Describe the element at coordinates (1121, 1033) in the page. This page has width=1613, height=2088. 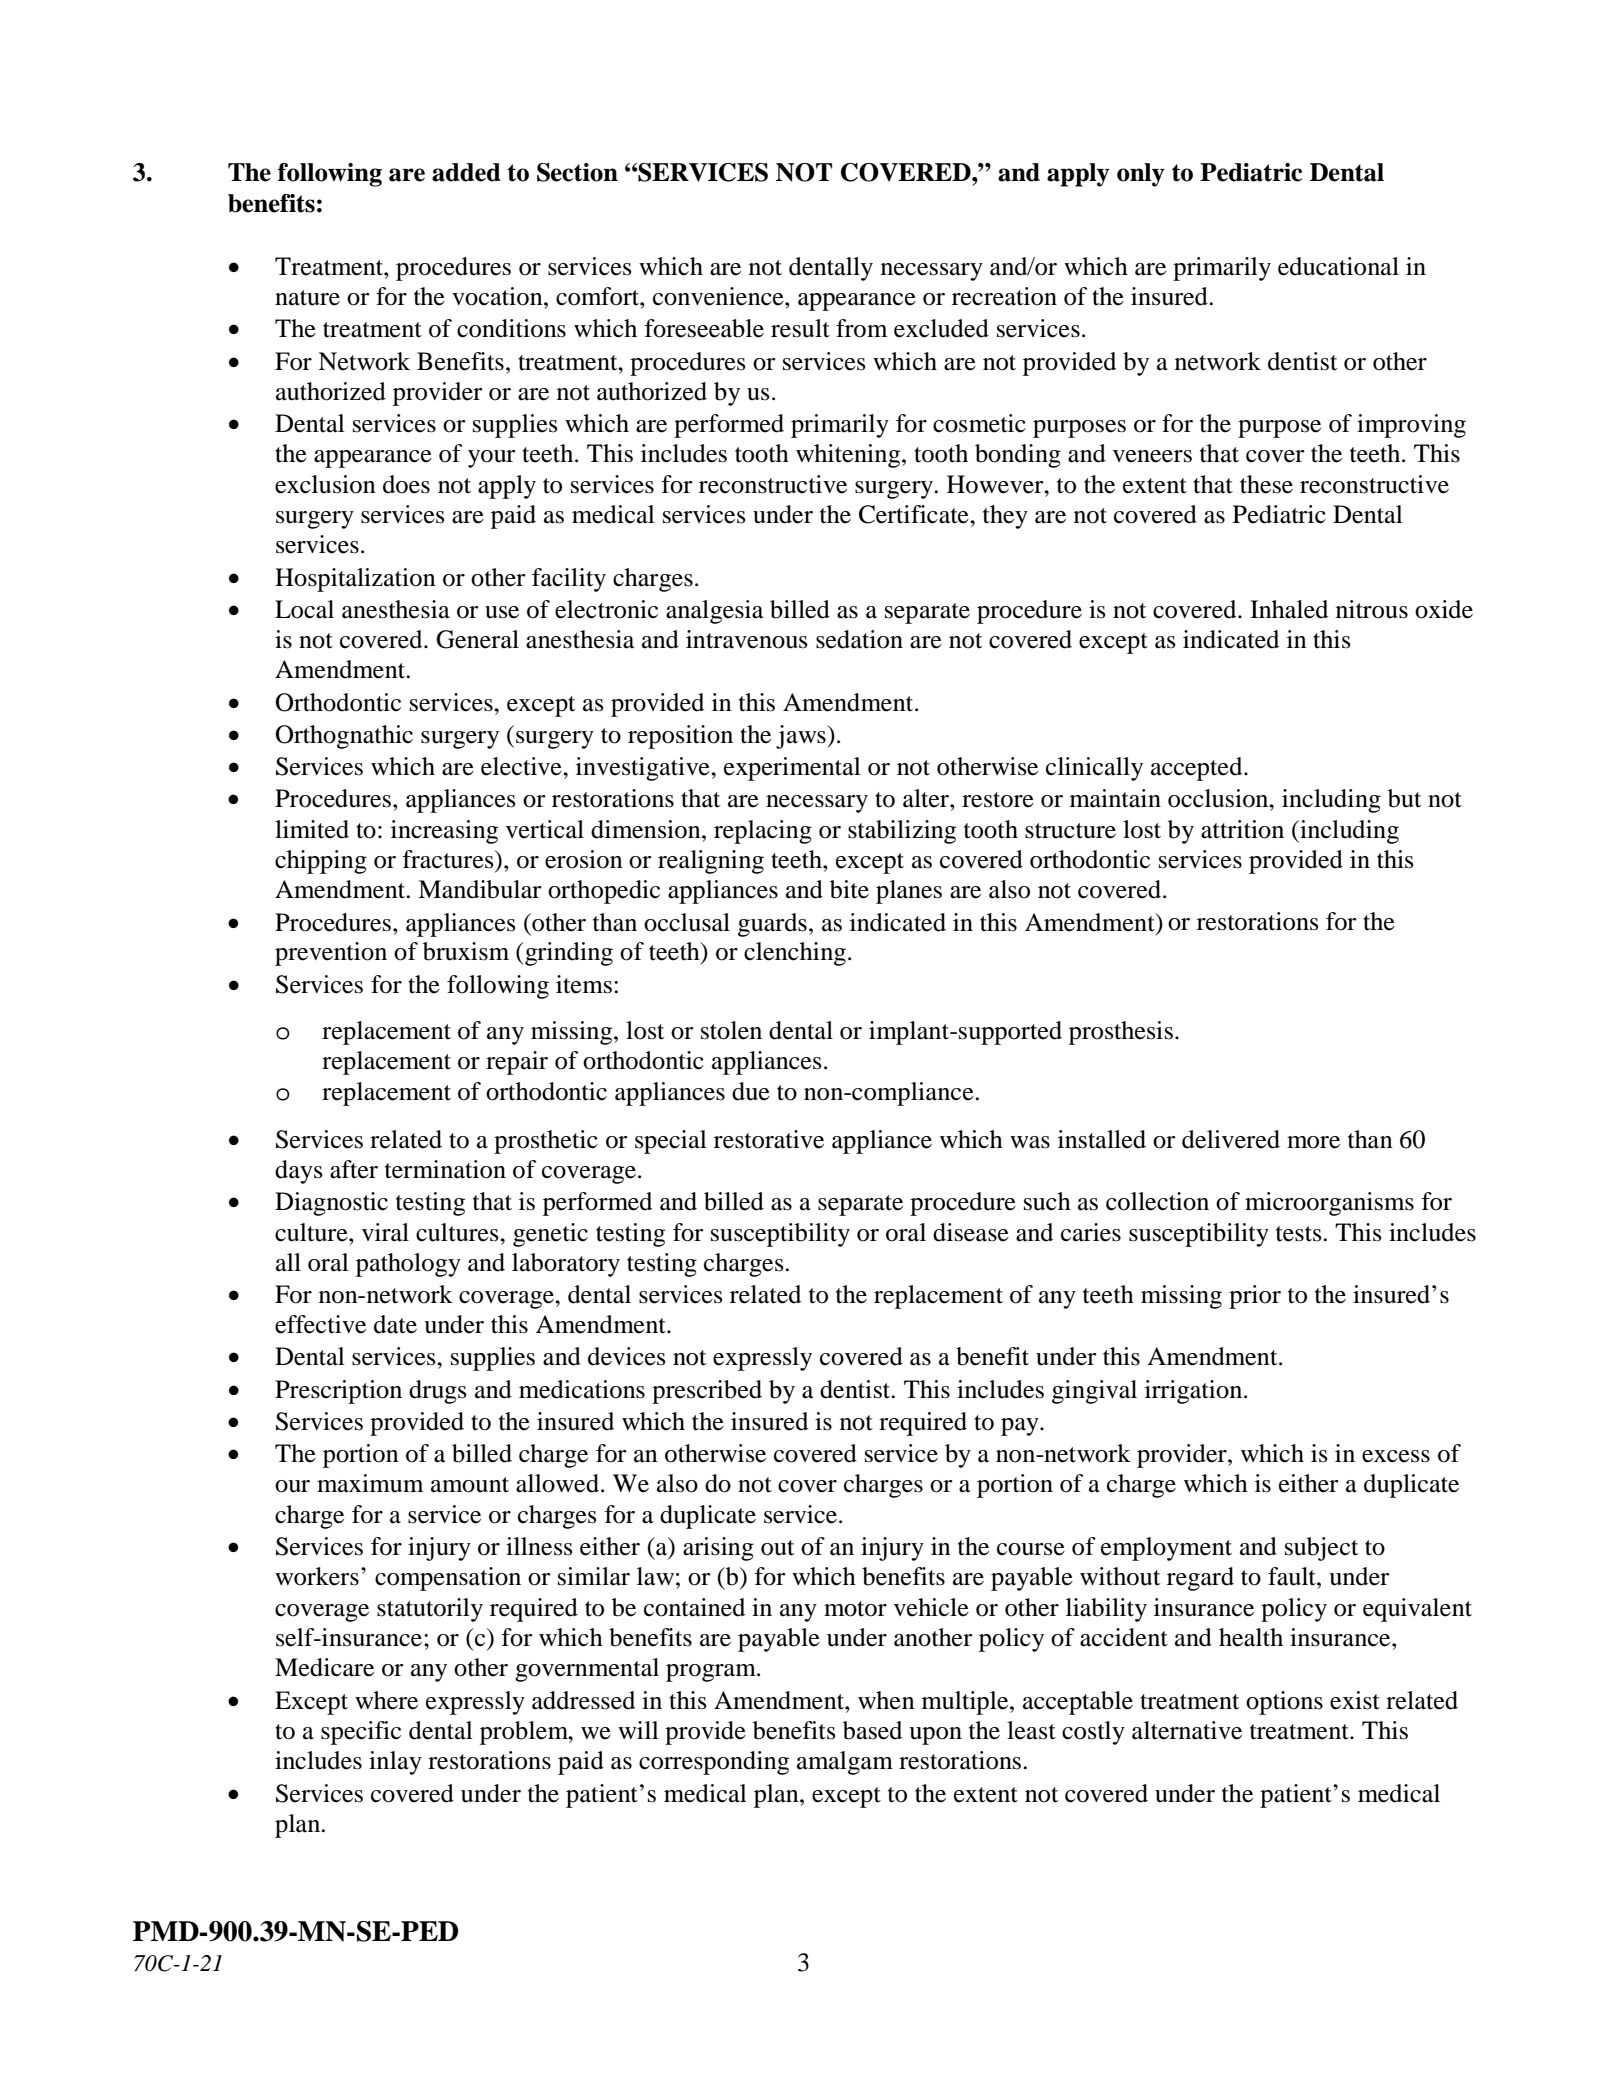
I see `prosthesis` at that location.
